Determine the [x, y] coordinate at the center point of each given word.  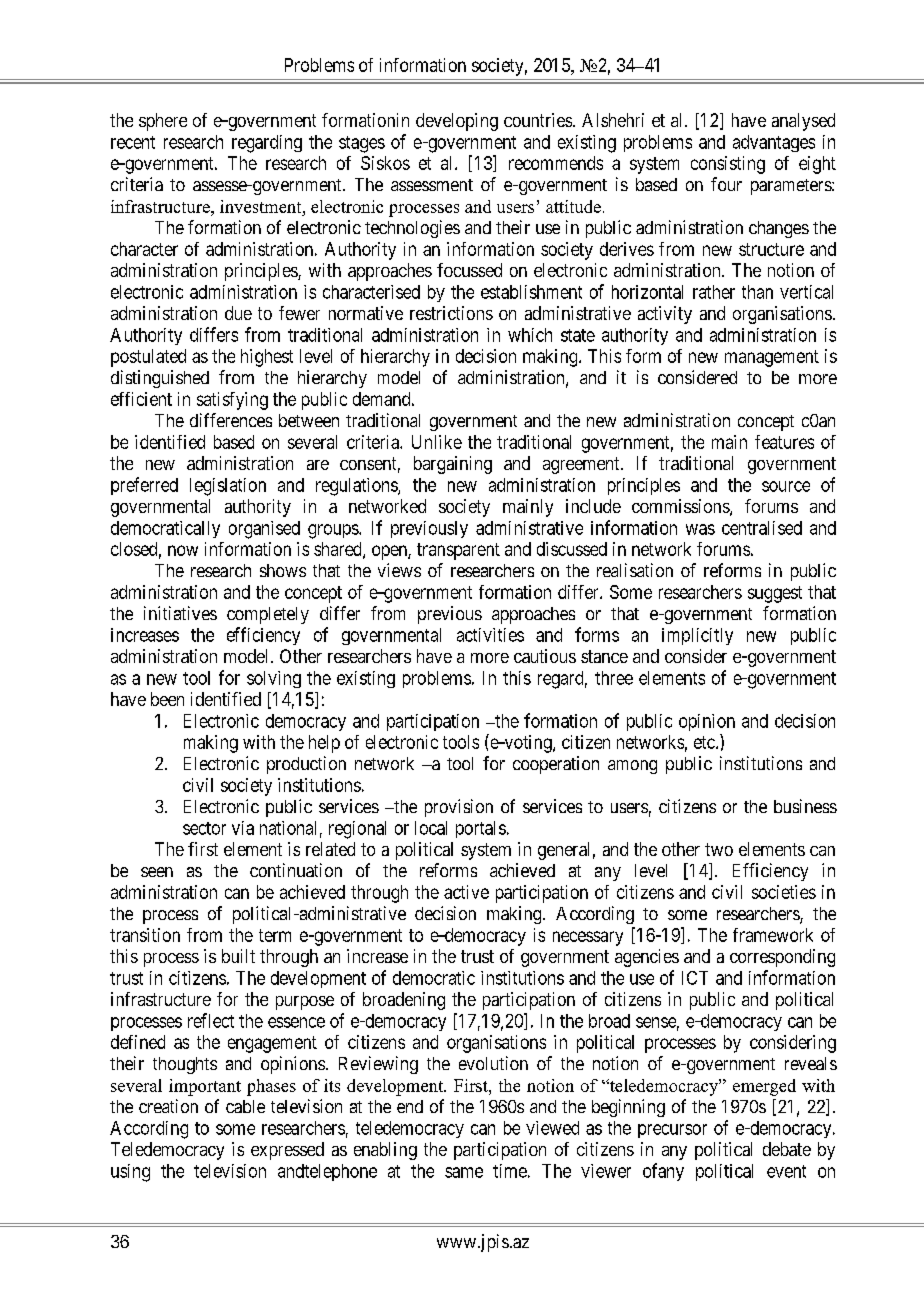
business [805, 806]
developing [457, 122]
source [786, 486]
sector [204, 828]
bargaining [453, 465]
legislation [228, 487]
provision [459, 808]
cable [245, 1106]
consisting [728, 165]
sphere [163, 122]
